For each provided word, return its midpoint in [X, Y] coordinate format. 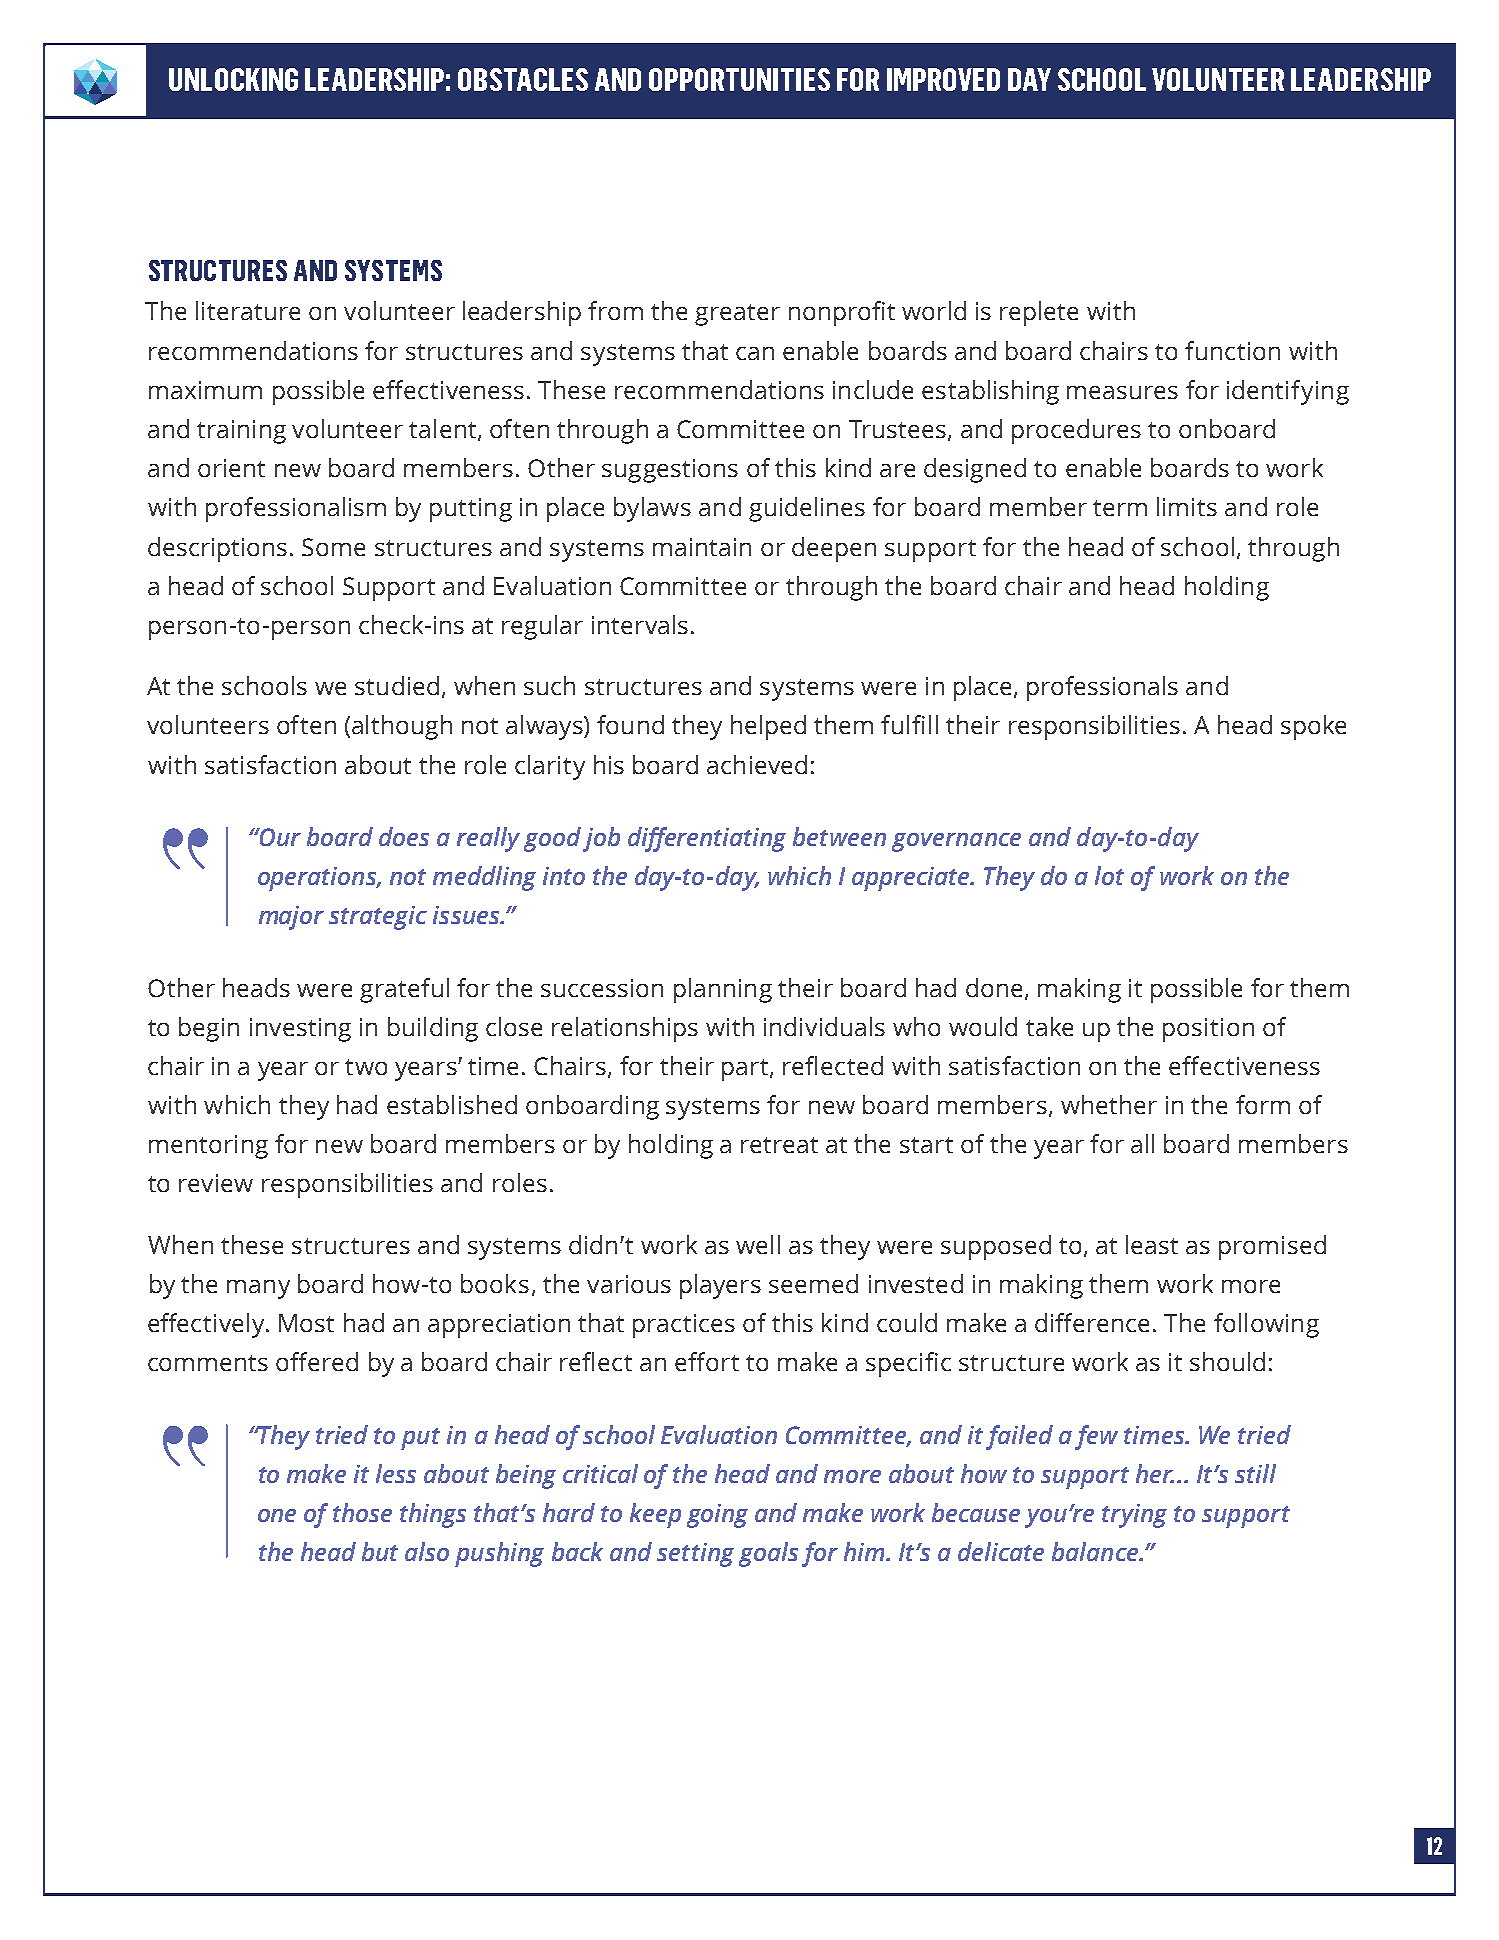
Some [333, 547]
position [1208, 1030]
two [366, 1067]
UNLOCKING [233, 79]
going [717, 1516]
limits [1187, 506]
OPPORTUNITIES [739, 79]
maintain [702, 547]
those [362, 1512]
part [746, 1070]
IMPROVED [943, 79]
